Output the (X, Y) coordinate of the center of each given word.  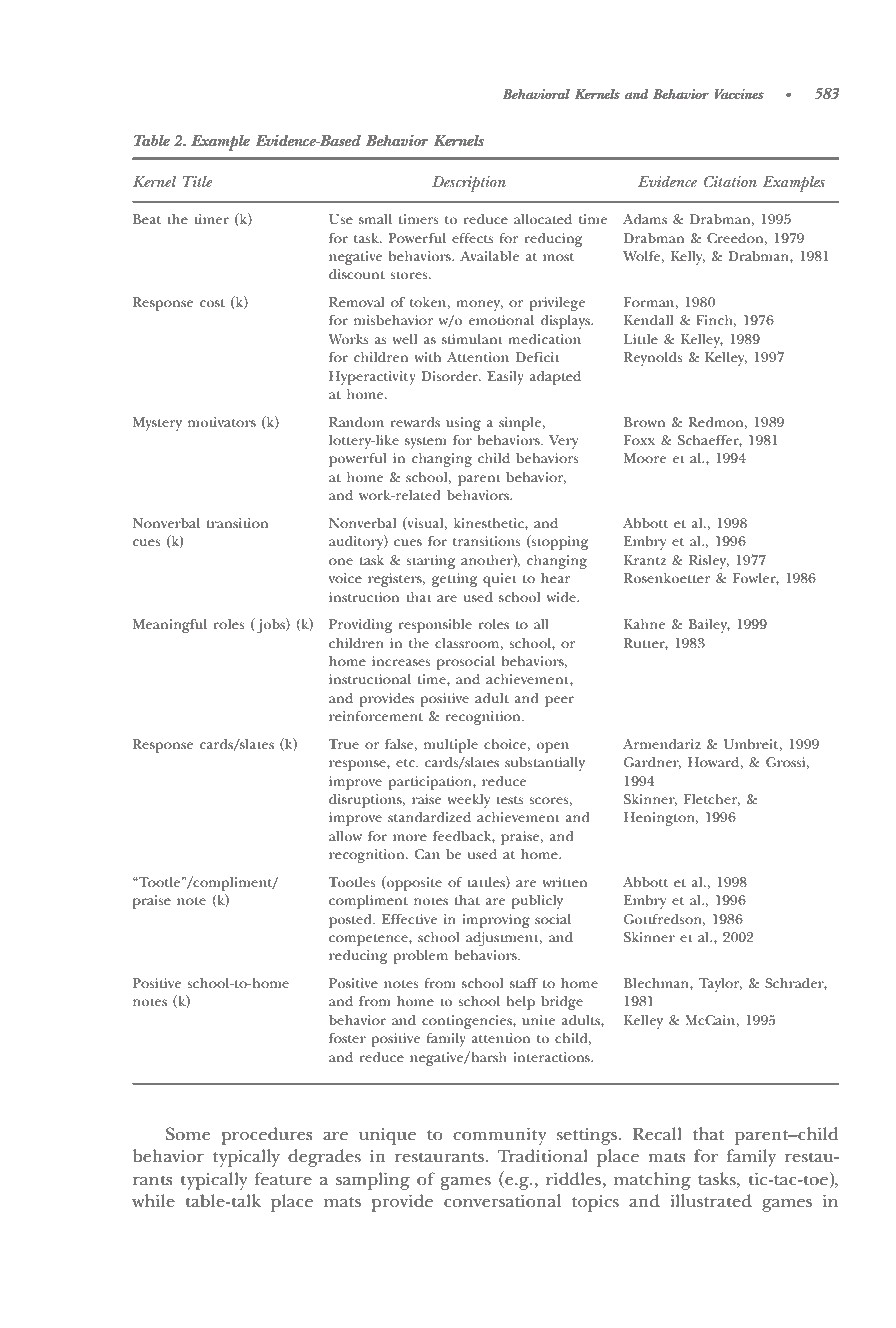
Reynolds (653, 359)
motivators (222, 422)
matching (652, 1181)
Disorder (451, 376)
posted (351, 921)
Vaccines (739, 94)
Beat (147, 219)
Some (188, 1133)
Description (469, 184)
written (564, 882)
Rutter (646, 644)
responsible (435, 626)
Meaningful (170, 626)
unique (387, 1136)
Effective (409, 919)
